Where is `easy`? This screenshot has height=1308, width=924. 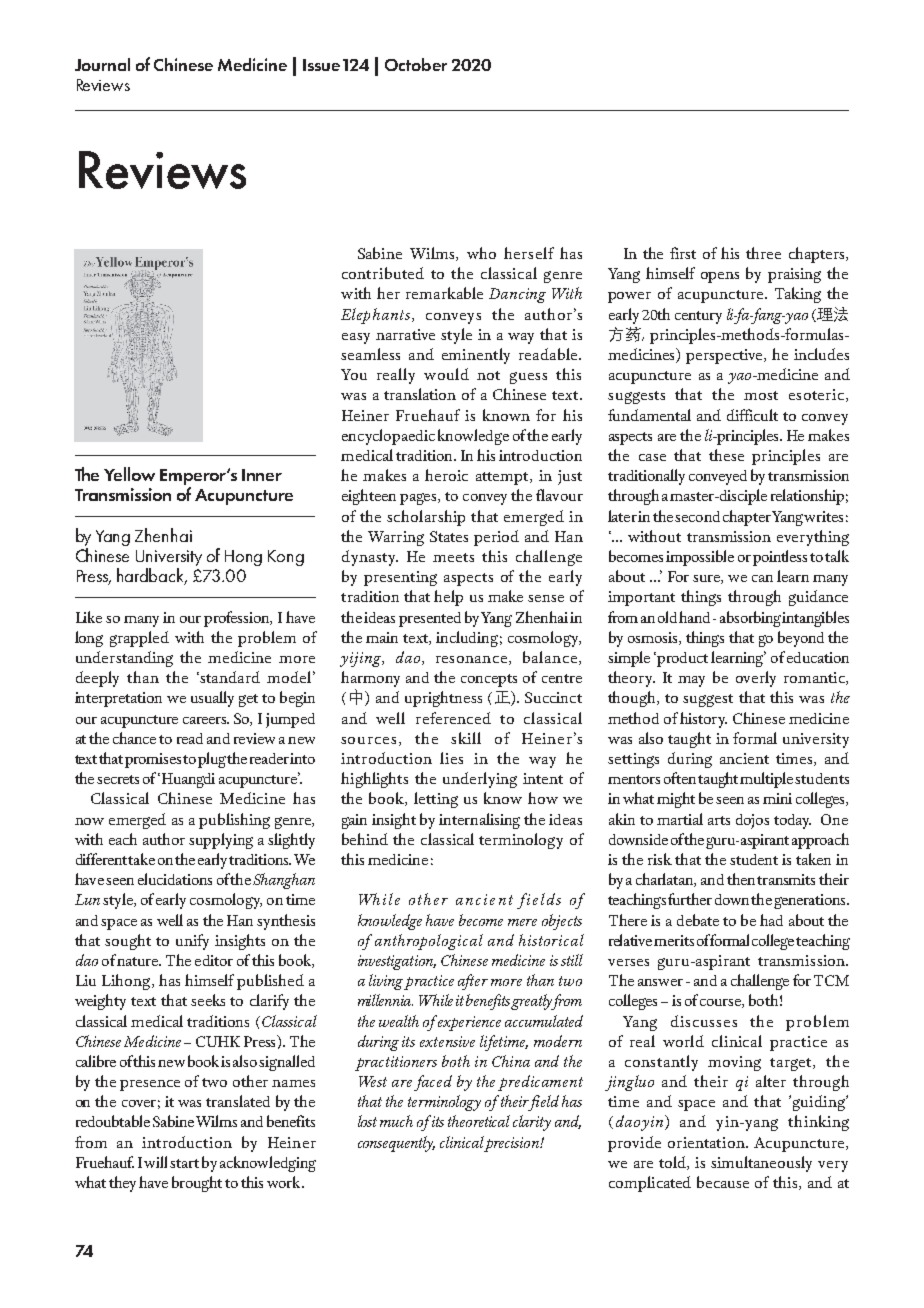
easy is located at coordinates (356, 338).
